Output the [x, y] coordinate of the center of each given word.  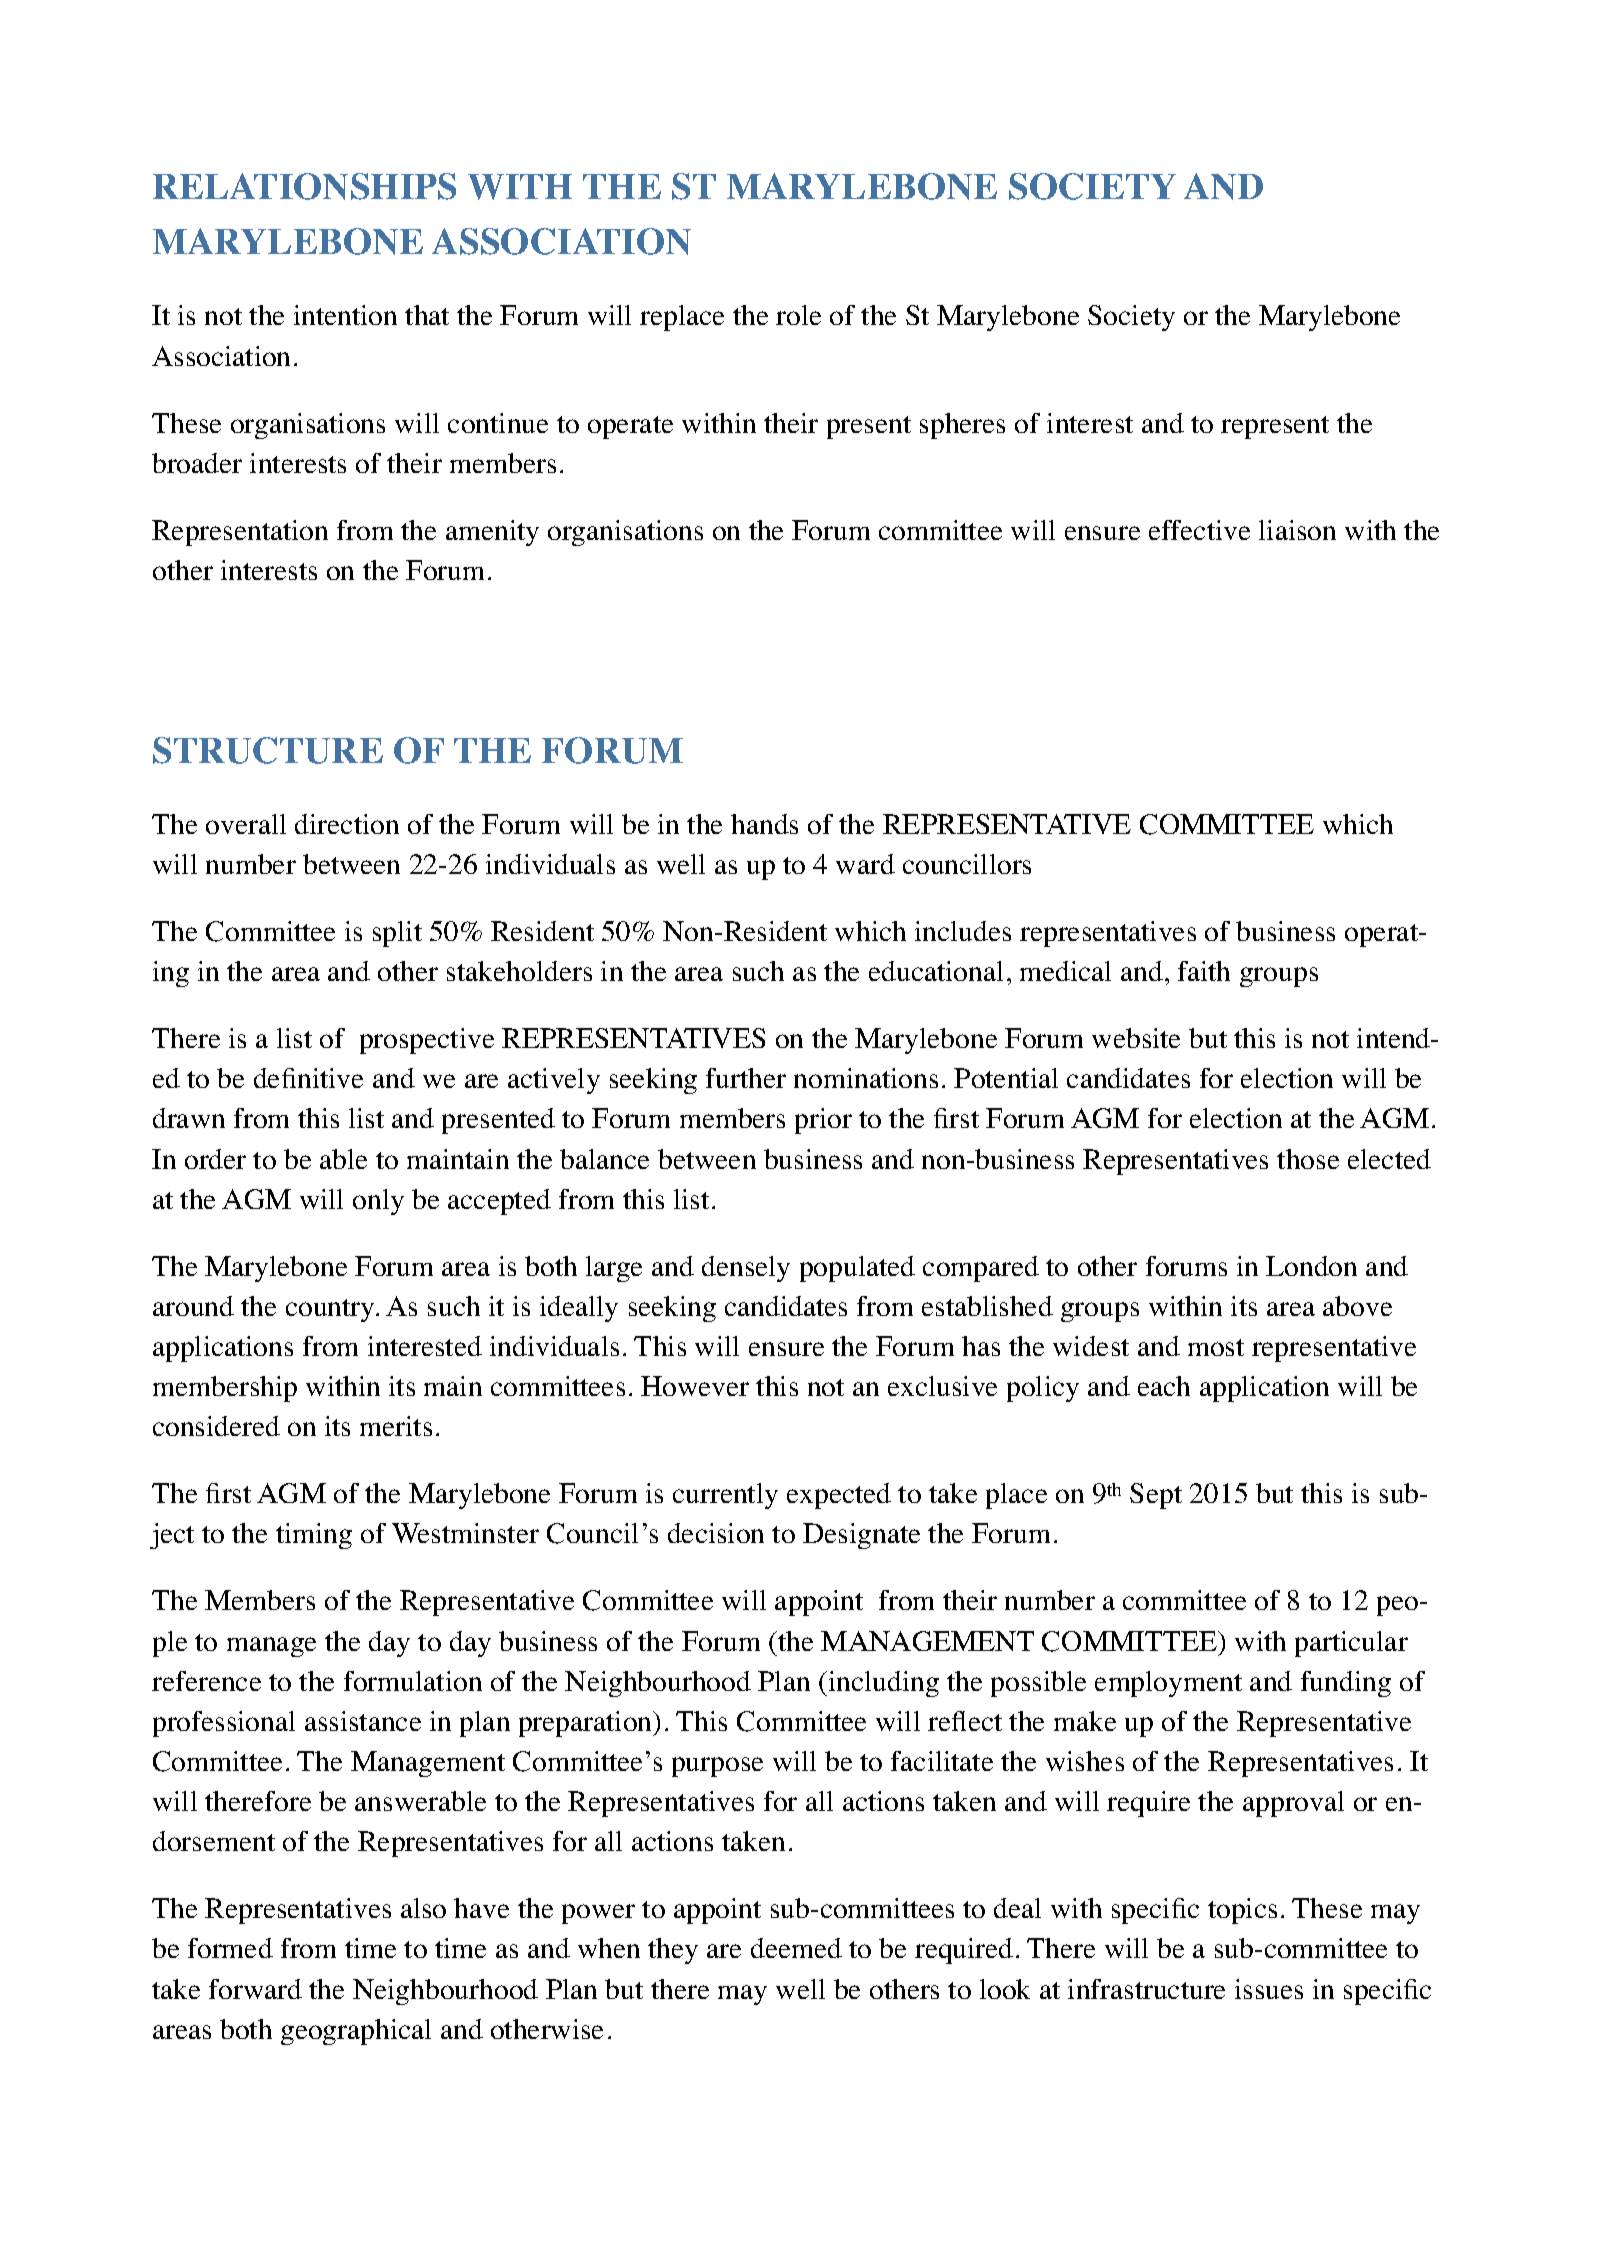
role [798, 315]
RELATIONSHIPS [304, 186]
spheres [962, 426]
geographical [356, 2032]
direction [347, 824]
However [695, 1386]
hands [764, 824]
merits [396, 1426]
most [1216, 1347]
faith [1204, 971]
